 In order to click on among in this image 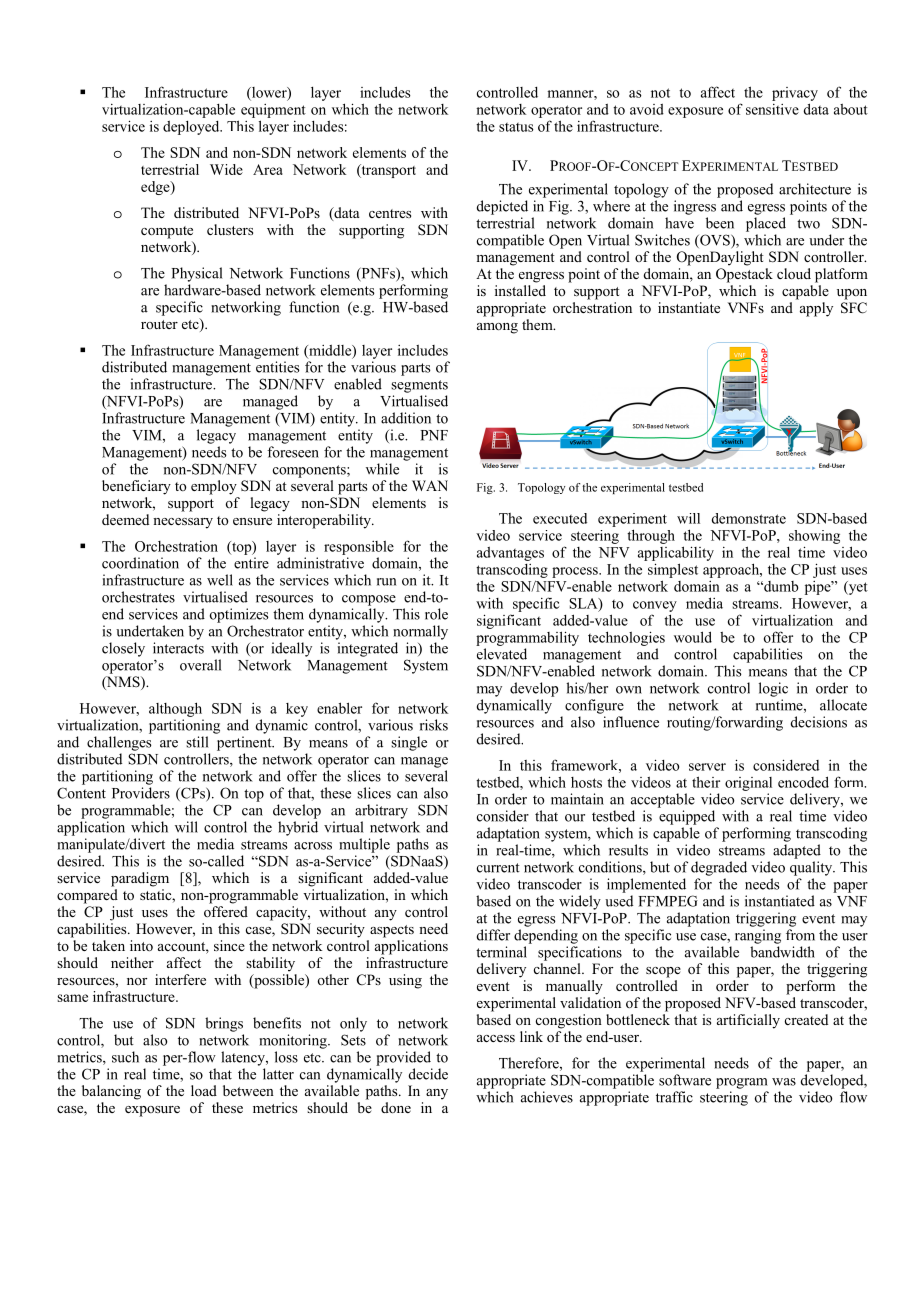, I will do `click(497, 328)`.
